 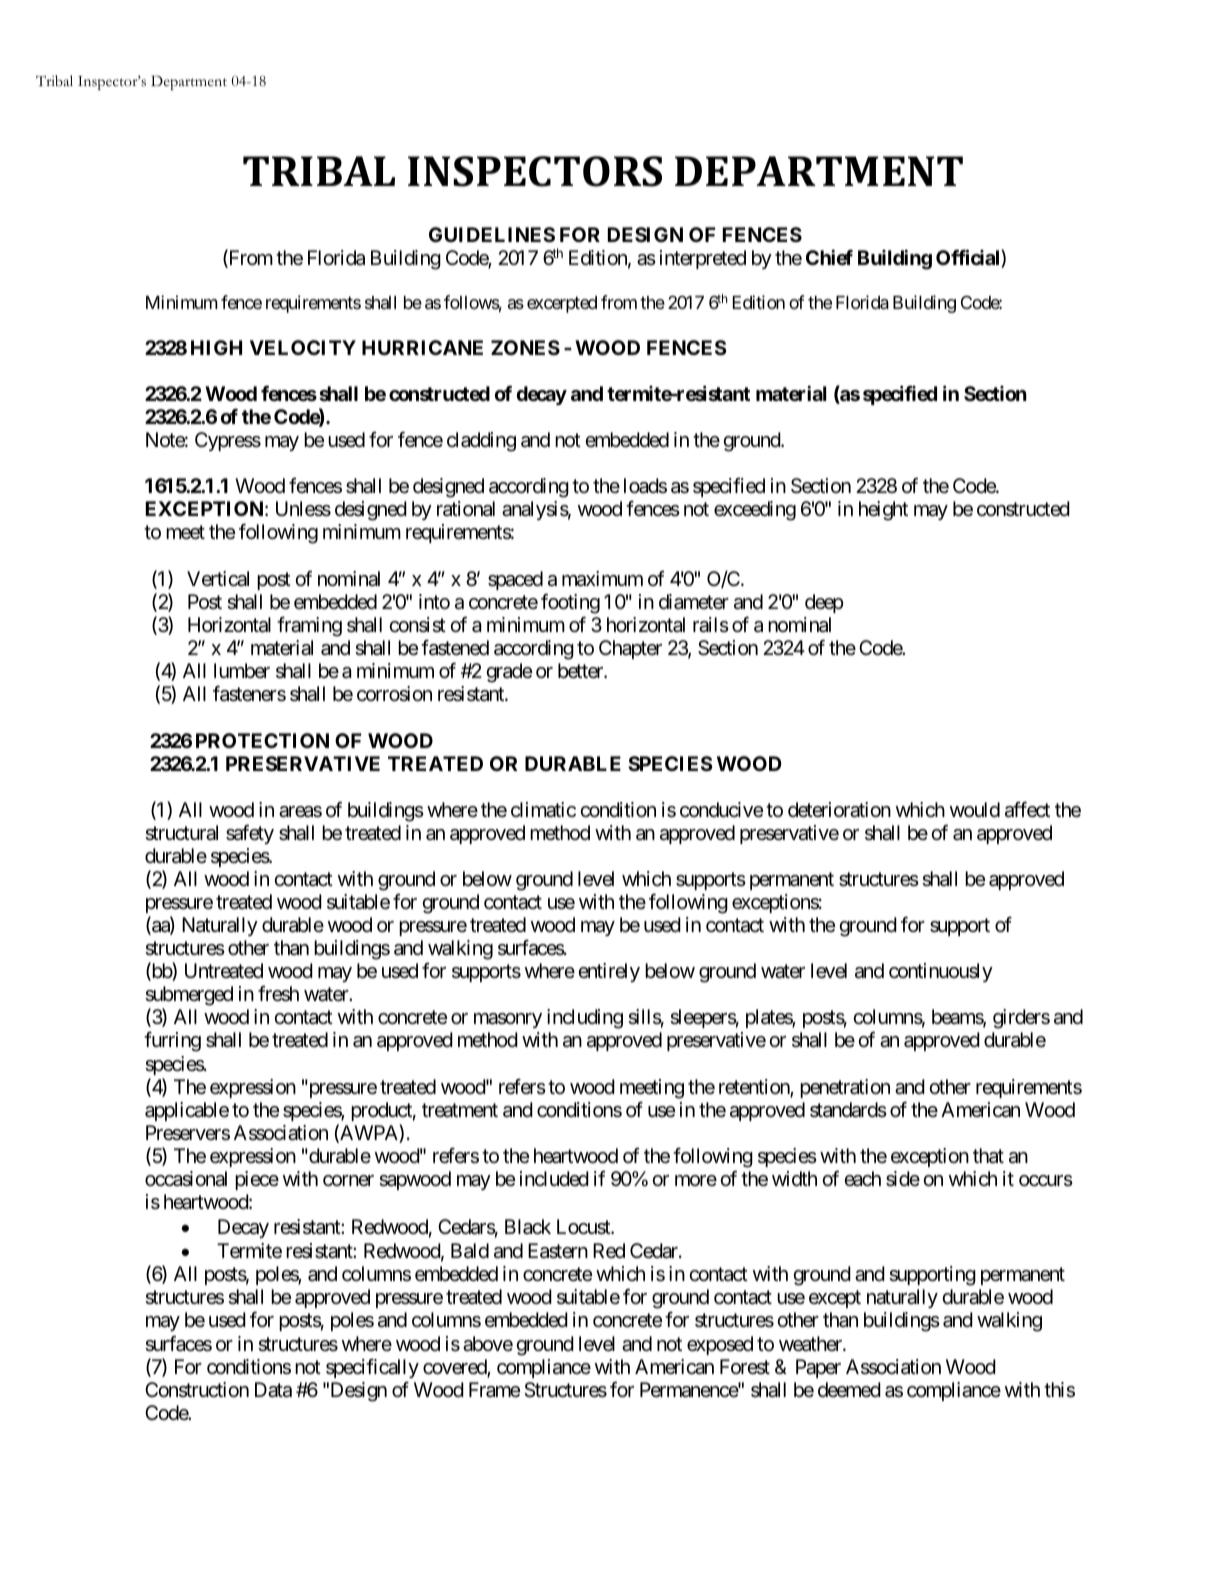 I want to click on would, so click(x=975, y=809).
